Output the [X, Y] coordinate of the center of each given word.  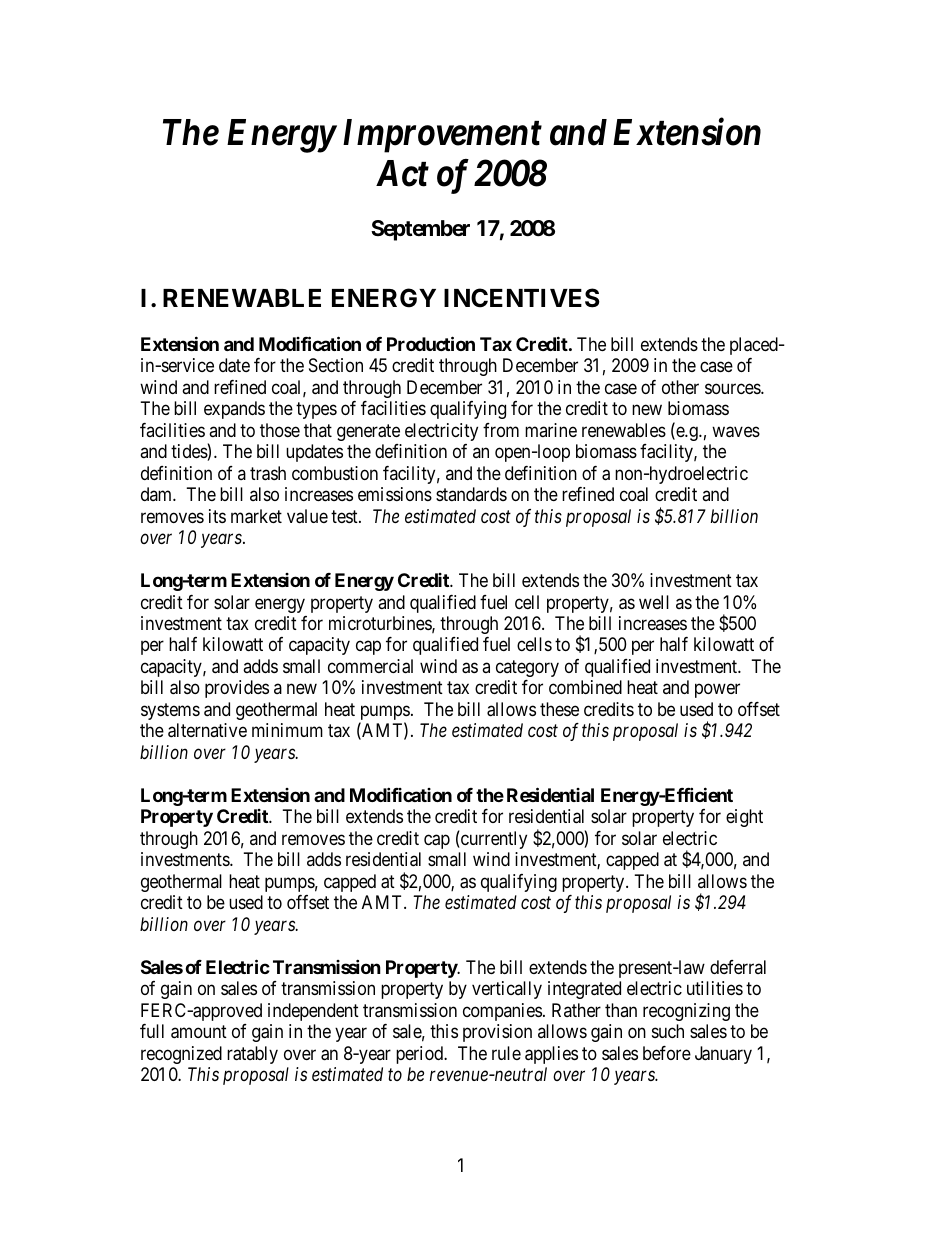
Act [402, 173]
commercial [370, 666]
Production [431, 343]
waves [736, 432]
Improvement [442, 136]
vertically [507, 990]
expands [234, 410]
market [256, 516]
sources [733, 388]
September [420, 230]
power [717, 691]
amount [199, 1032]
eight [744, 818]
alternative [207, 730]
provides [237, 689]
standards [471, 494]
